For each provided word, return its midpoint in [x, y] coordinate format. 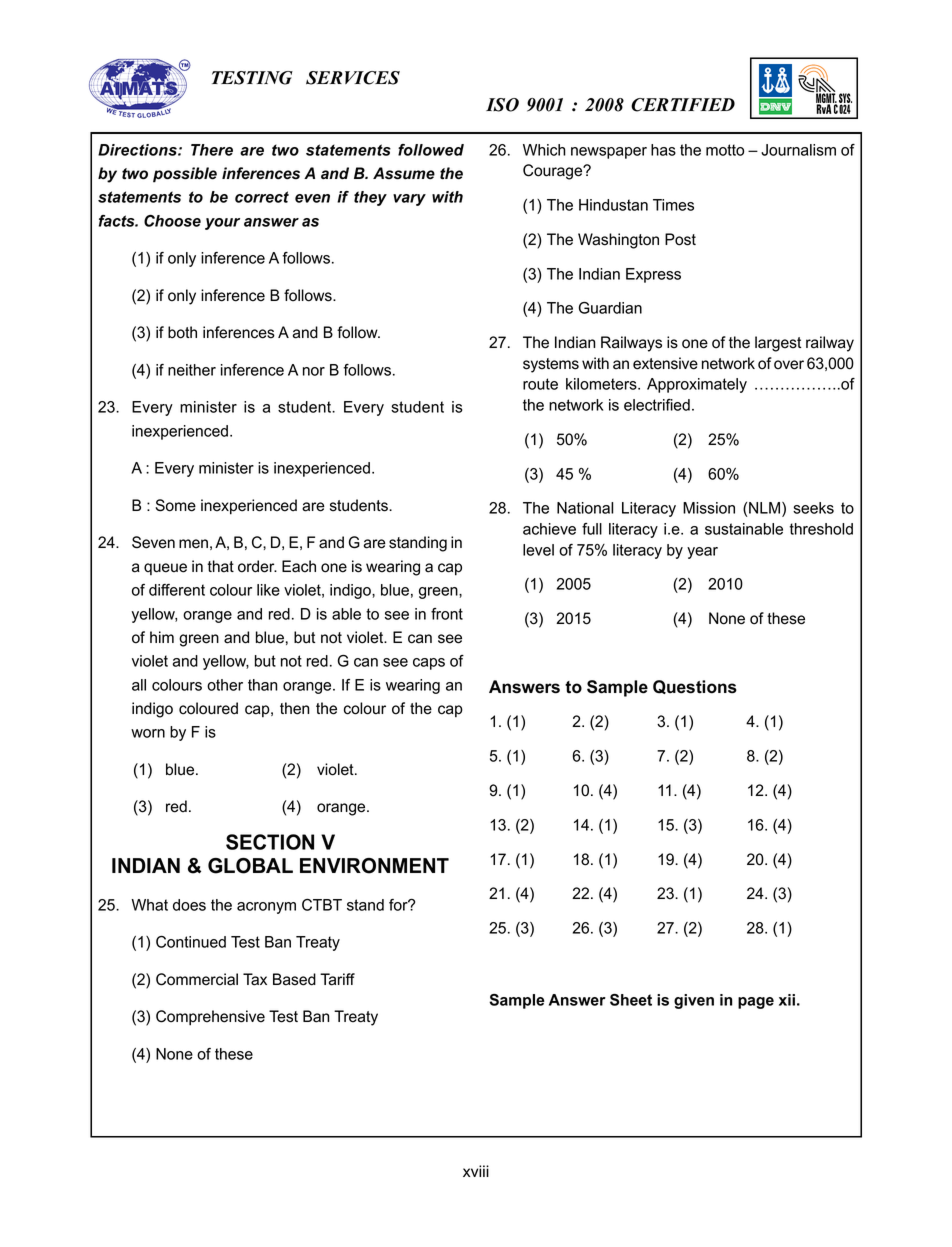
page [756, 1003]
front [447, 614]
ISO [502, 105]
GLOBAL [250, 866]
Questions [695, 687]
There [212, 150]
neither [192, 370]
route [540, 384]
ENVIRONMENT [374, 866]
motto [725, 150]
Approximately [697, 385]
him [162, 637]
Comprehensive [210, 1018]
